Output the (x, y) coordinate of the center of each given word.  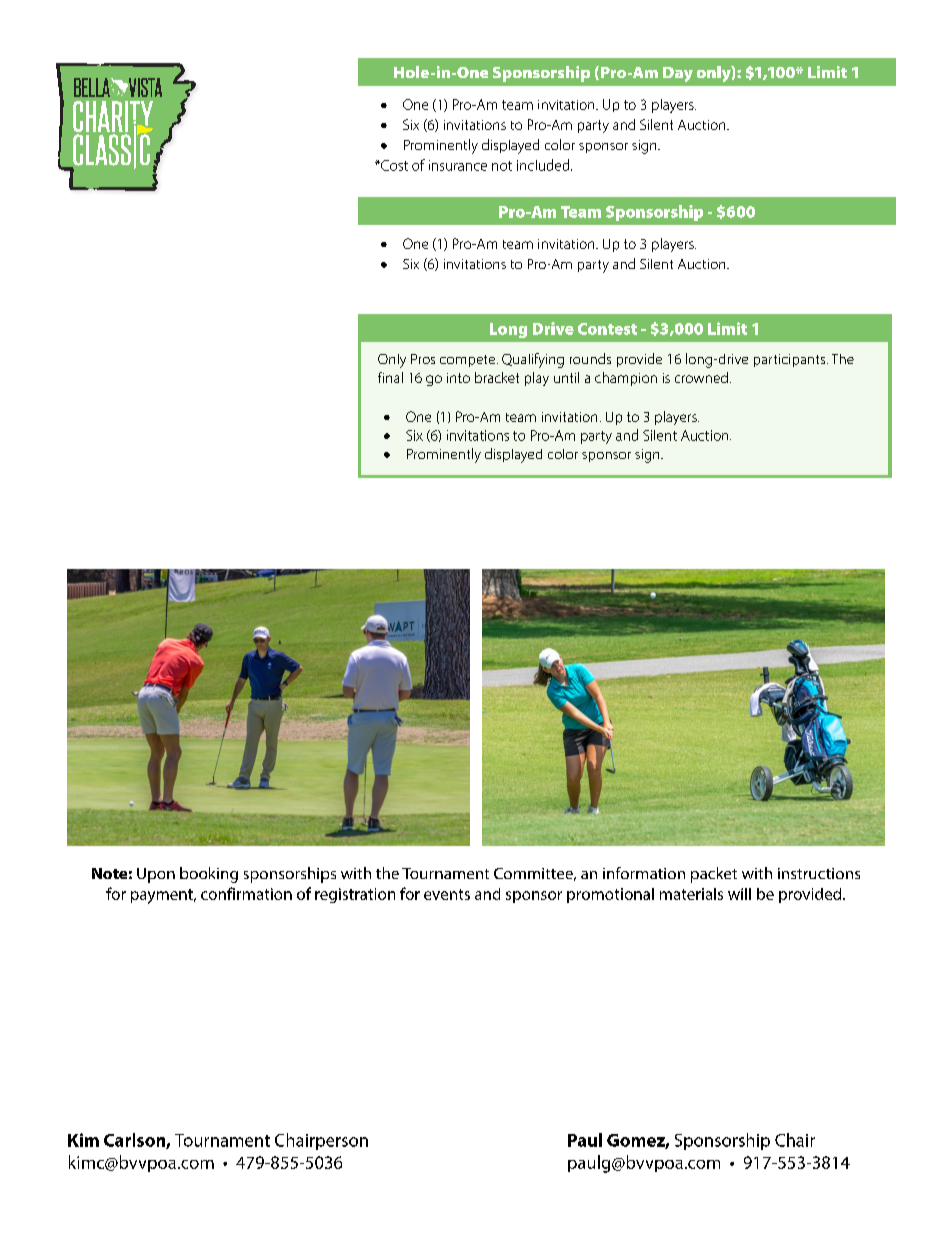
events (447, 894)
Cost (393, 165)
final (390, 377)
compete (469, 361)
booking (209, 875)
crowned (701, 377)
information (644, 873)
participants (791, 360)
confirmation (246, 893)
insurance (458, 165)
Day (678, 74)
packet (714, 875)
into (458, 378)
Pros (423, 359)
